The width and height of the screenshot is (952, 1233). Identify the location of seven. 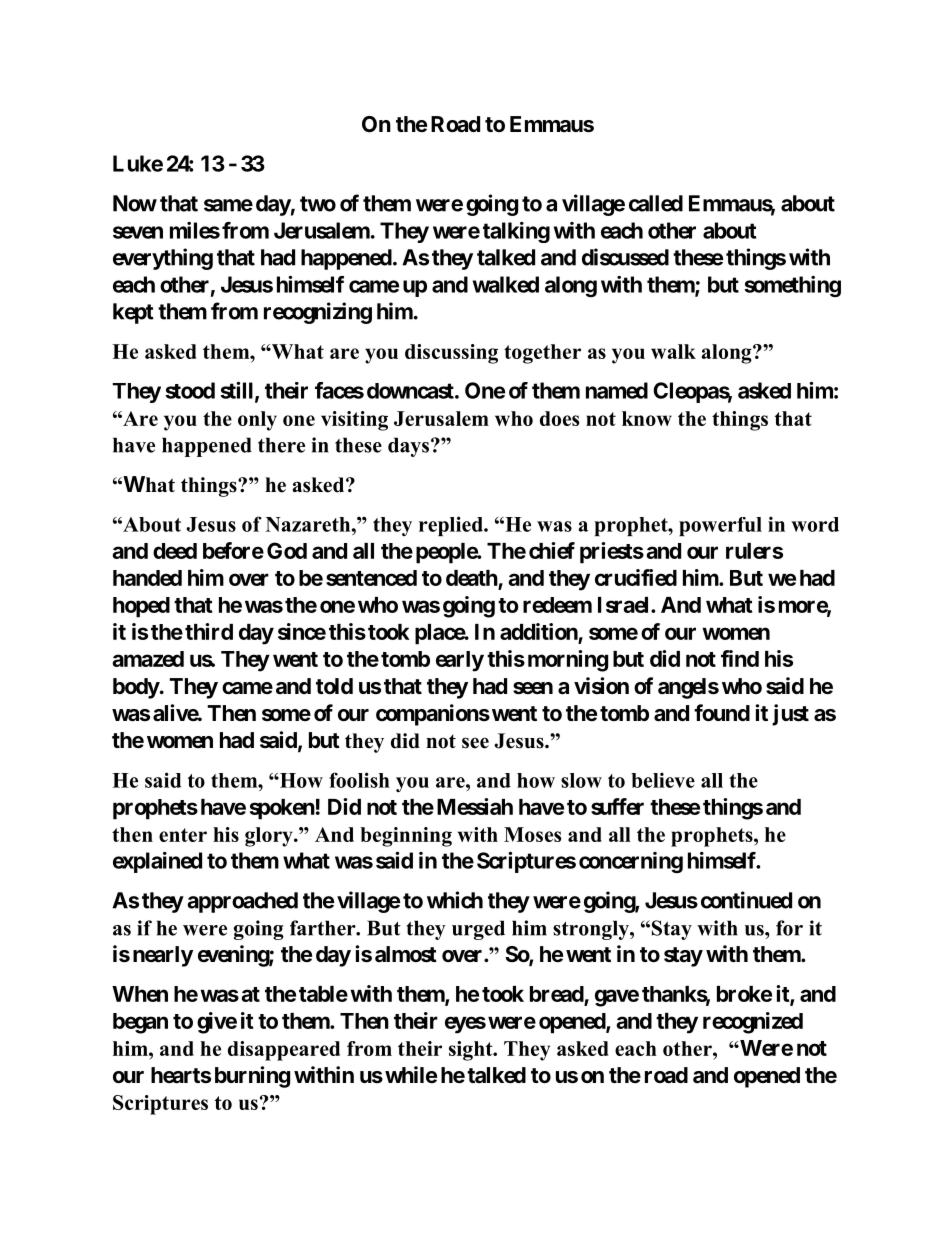
(138, 232).
